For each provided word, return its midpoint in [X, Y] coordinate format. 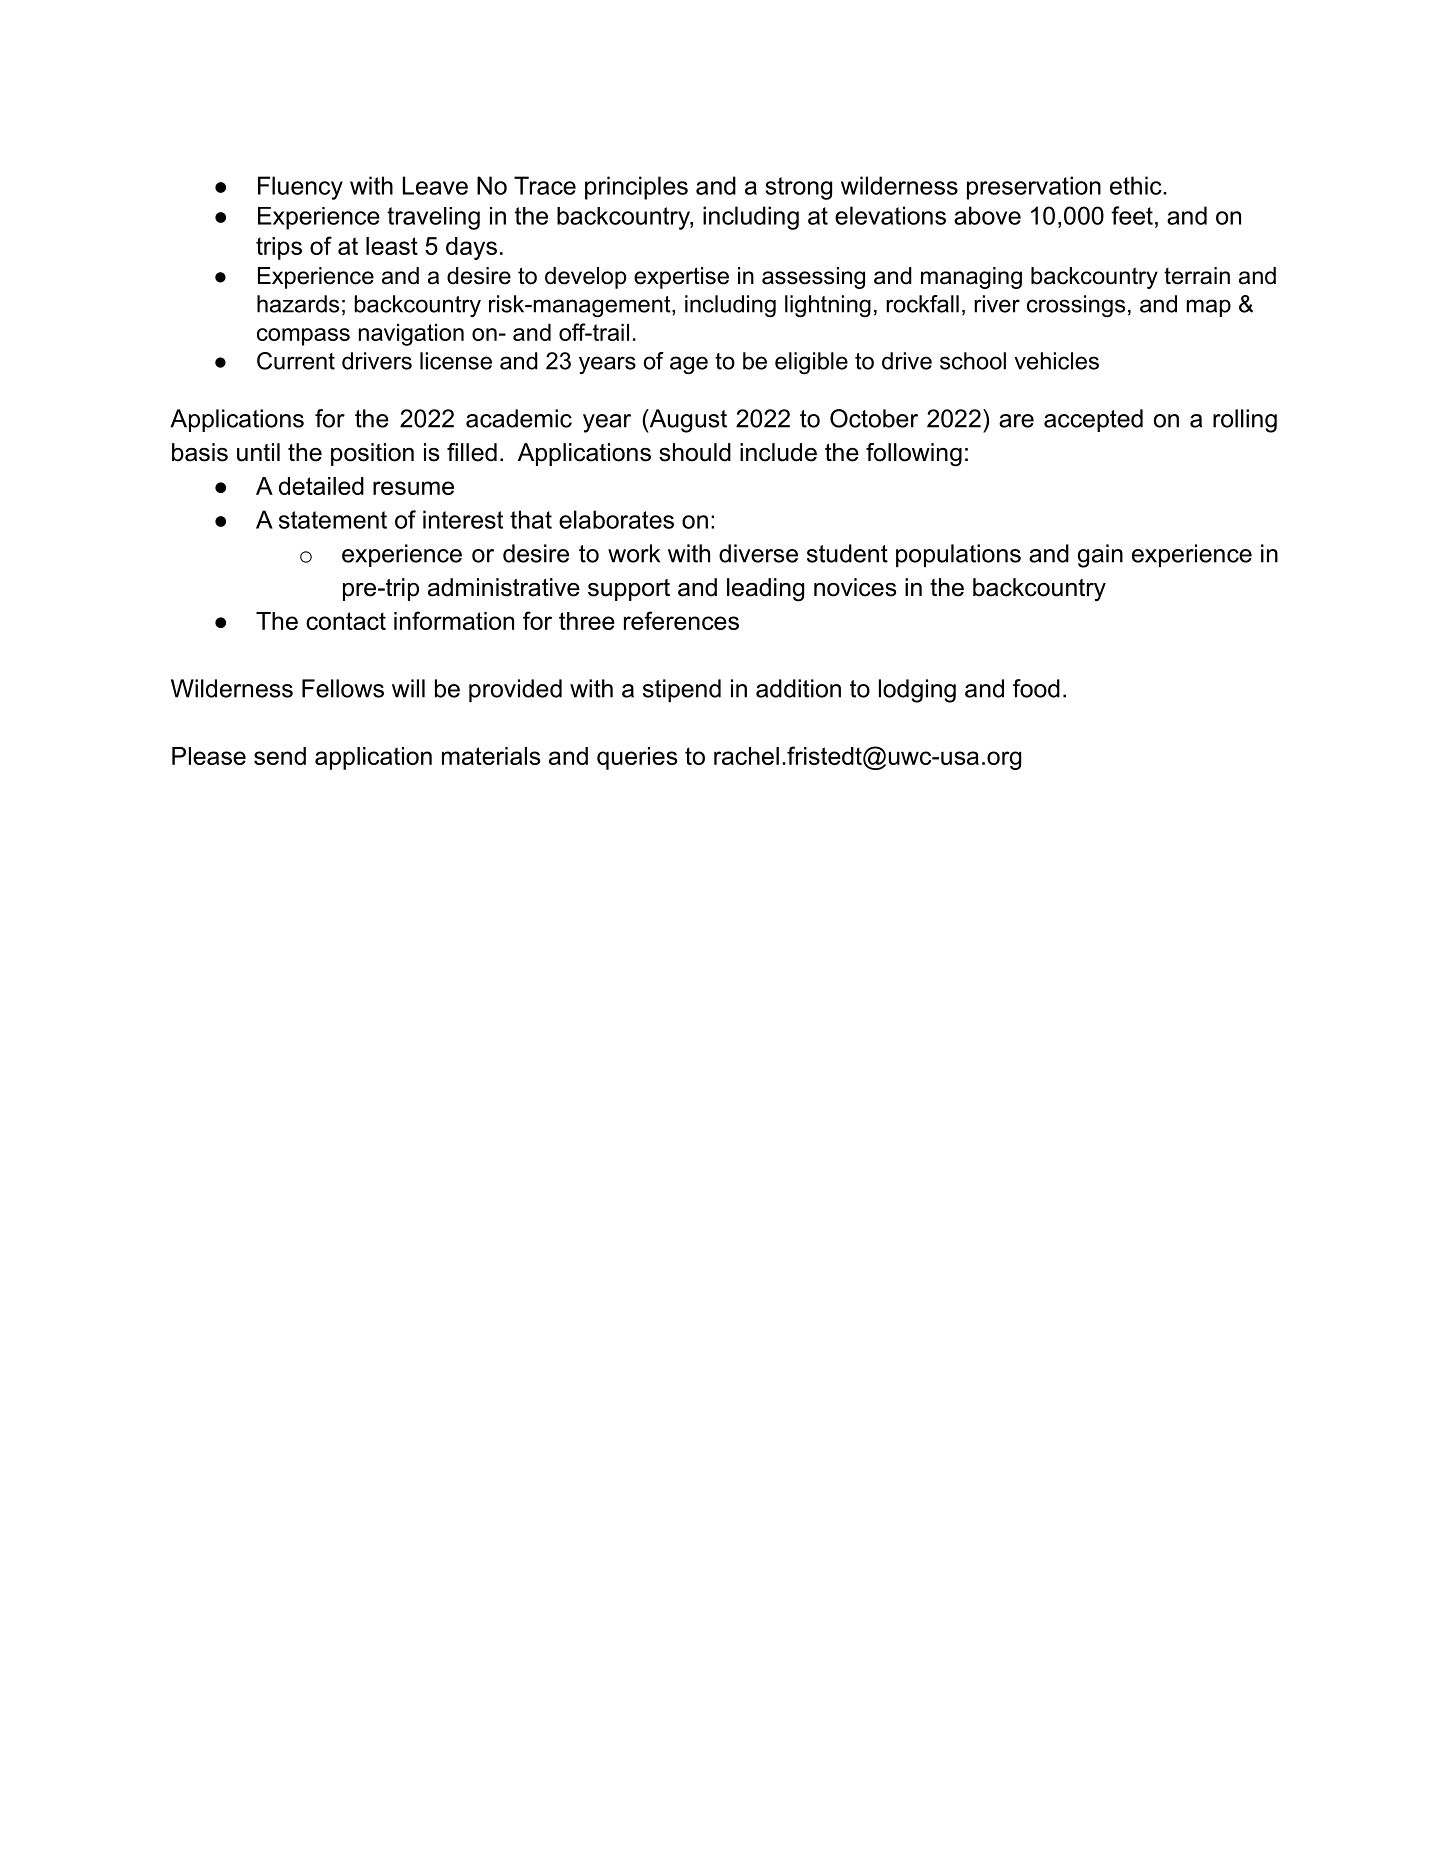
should [695, 452]
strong [798, 188]
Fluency [300, 188]
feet [1132, 215]
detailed [321, 486]
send [280, 756]
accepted [1093, 420]
